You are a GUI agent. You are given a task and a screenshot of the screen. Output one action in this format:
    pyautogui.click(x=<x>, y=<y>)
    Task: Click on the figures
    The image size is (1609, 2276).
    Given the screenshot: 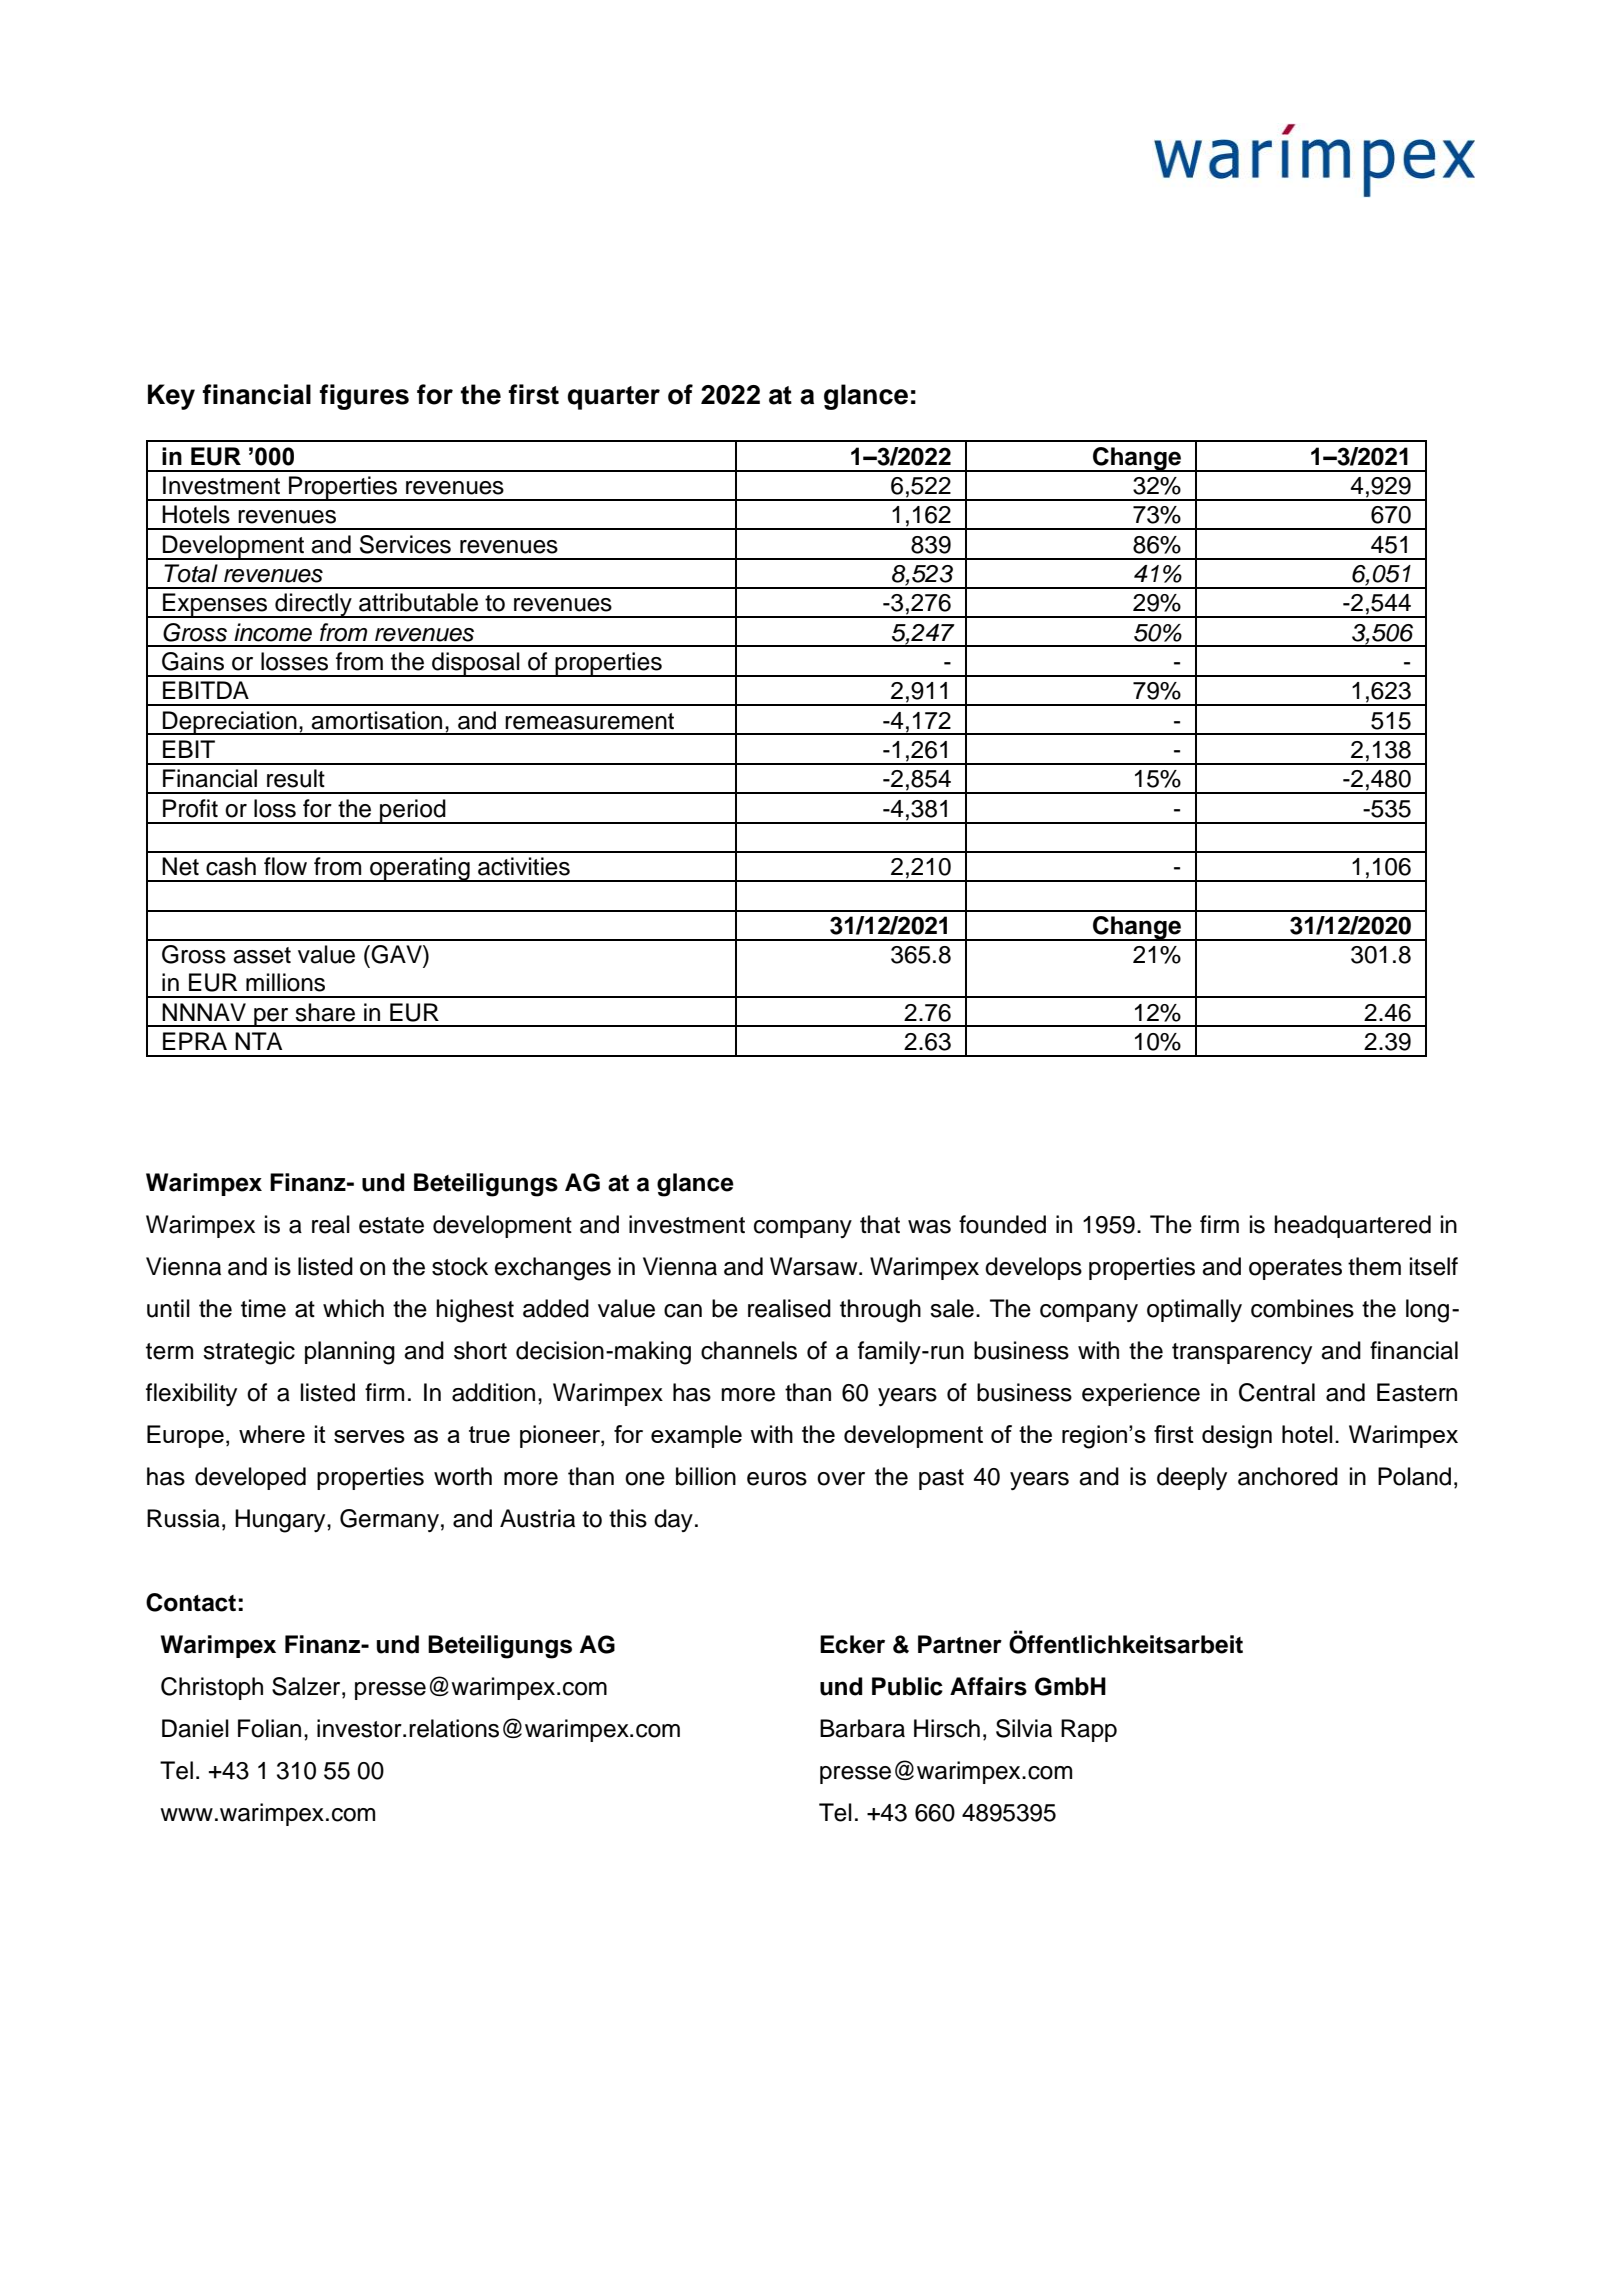 What is the action you would take?
    pyautogui.click(x=364, y=397)
